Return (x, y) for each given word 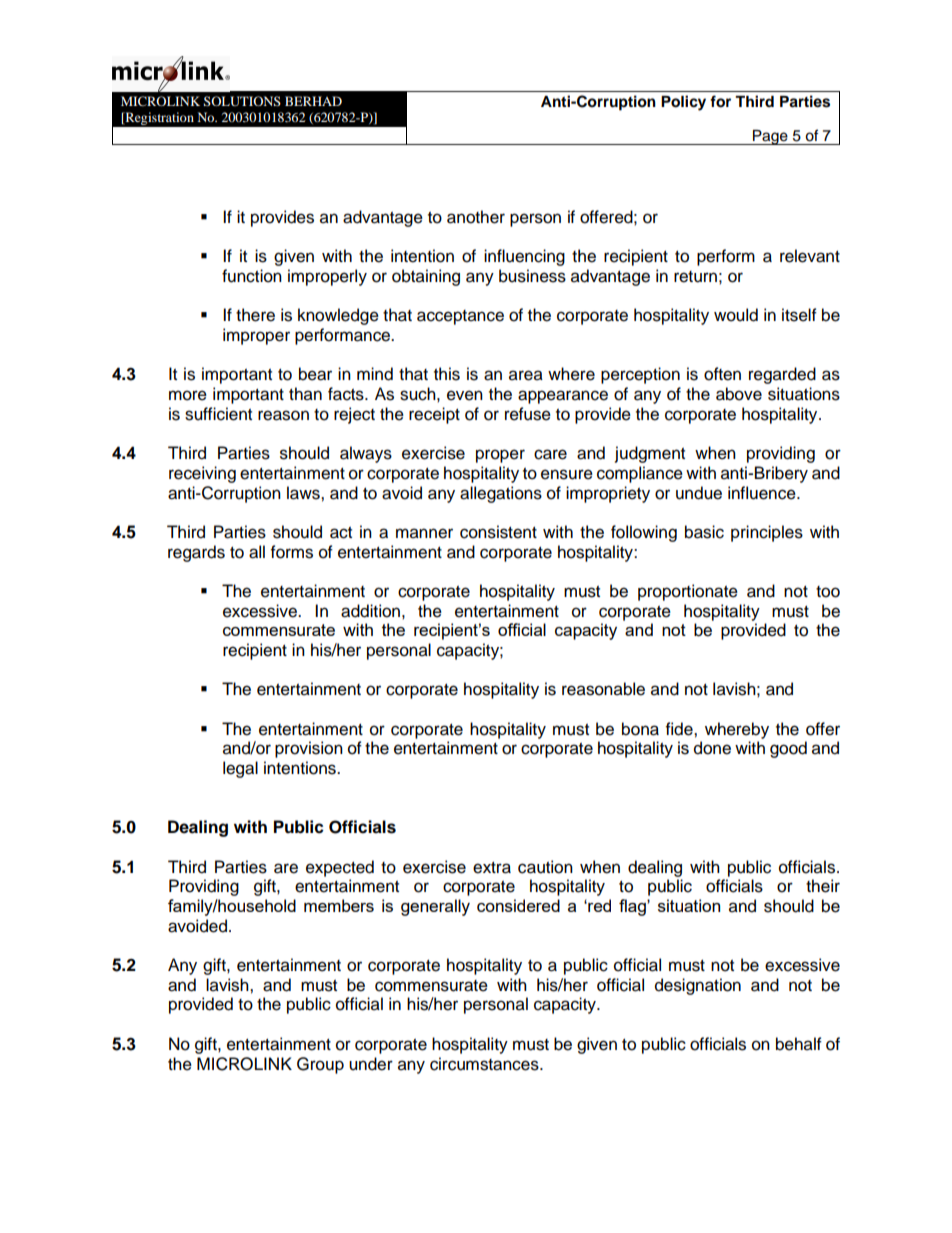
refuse (528, 414)
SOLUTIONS (242, 101)
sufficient (218, 414)
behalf (799, 1044)
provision (309, 749)
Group (320, 1065)
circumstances (485, 1064)
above (739, 394)
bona (640, 729)
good (788, 749)
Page (770, 137)
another (476, 217)
